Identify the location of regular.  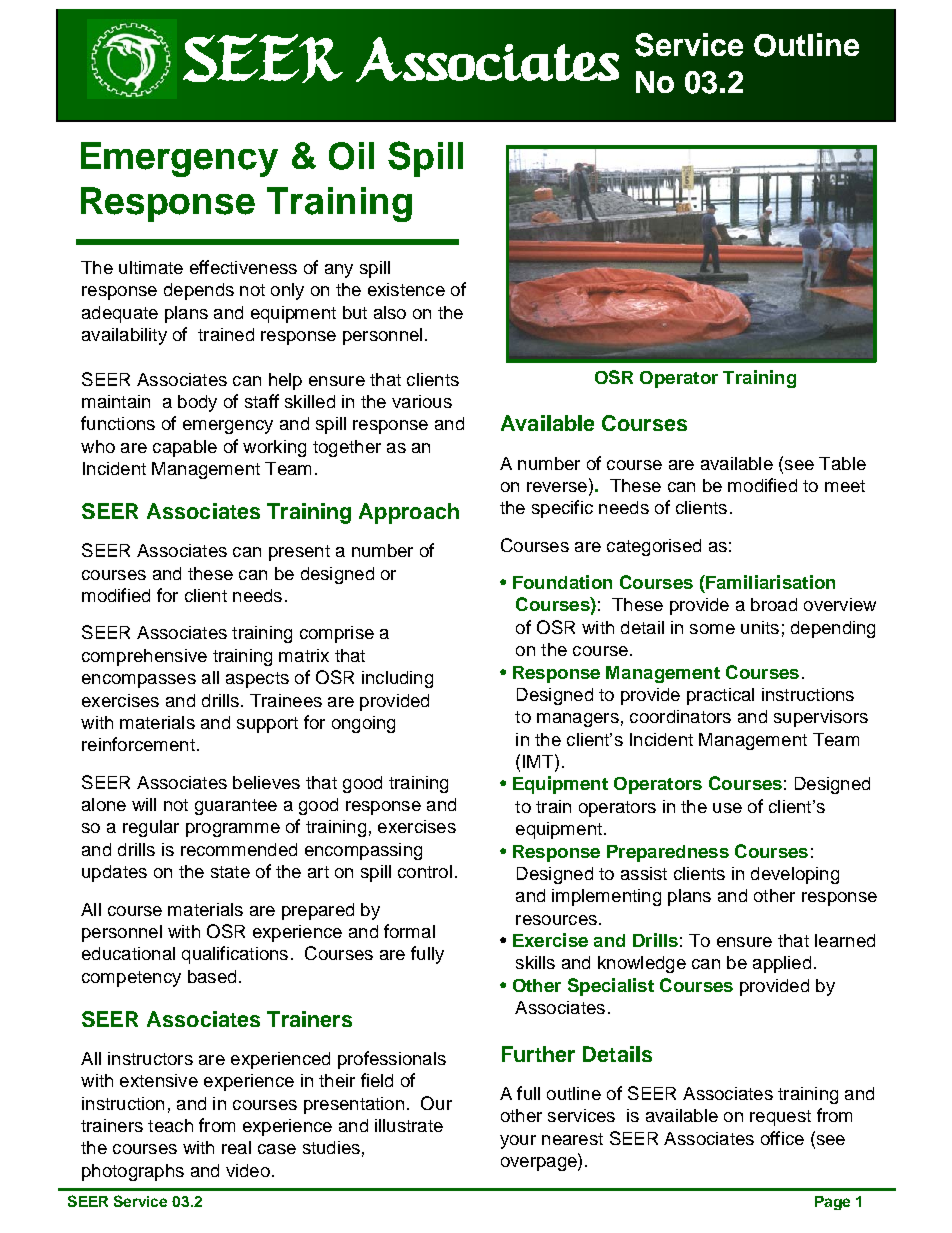
(151, 828).
